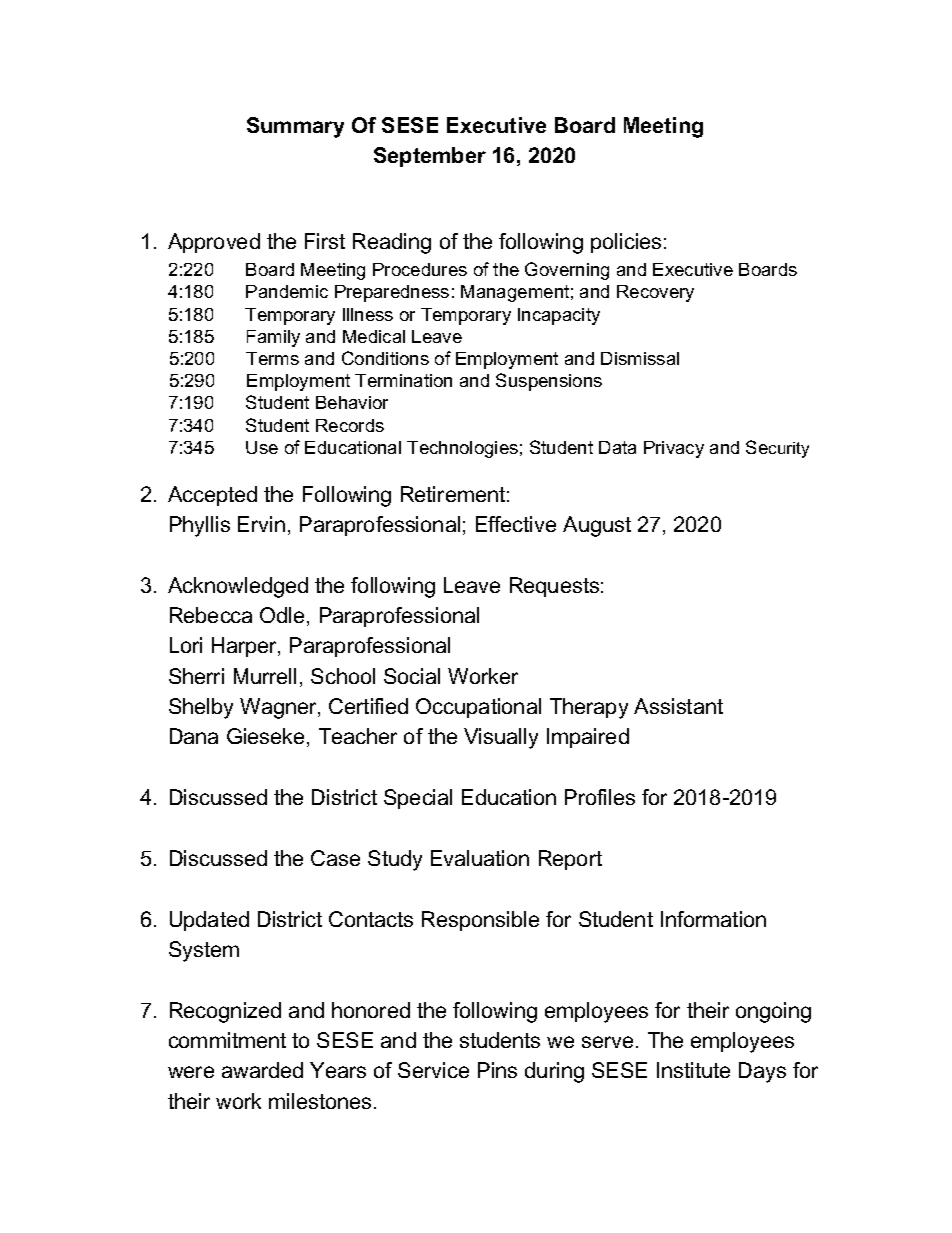  What do you see at coordinates (626, 243) in the image?
I see `policies` at bounding box center [626, 243].
